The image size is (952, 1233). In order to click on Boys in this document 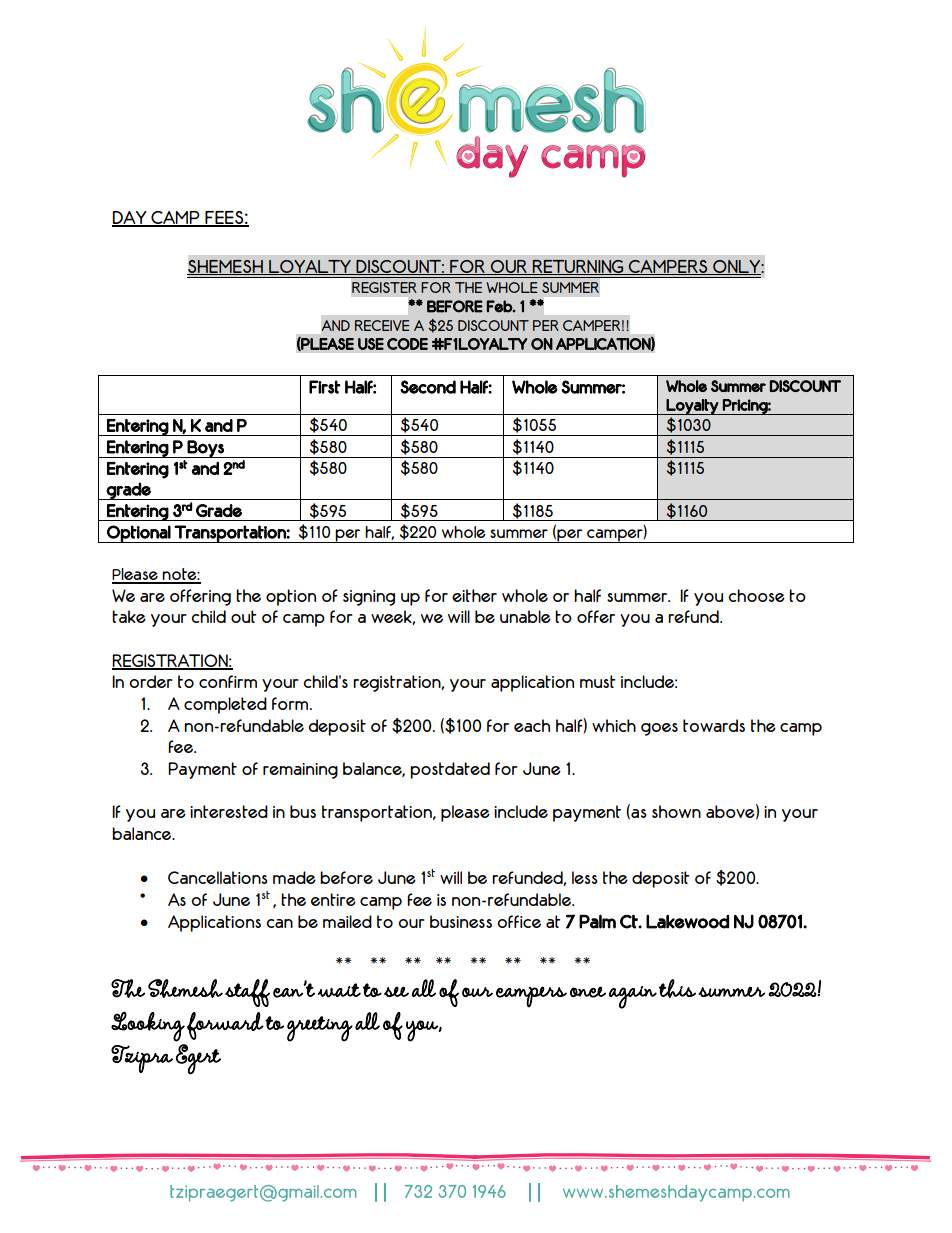, I will do `click(206, 449)`.
